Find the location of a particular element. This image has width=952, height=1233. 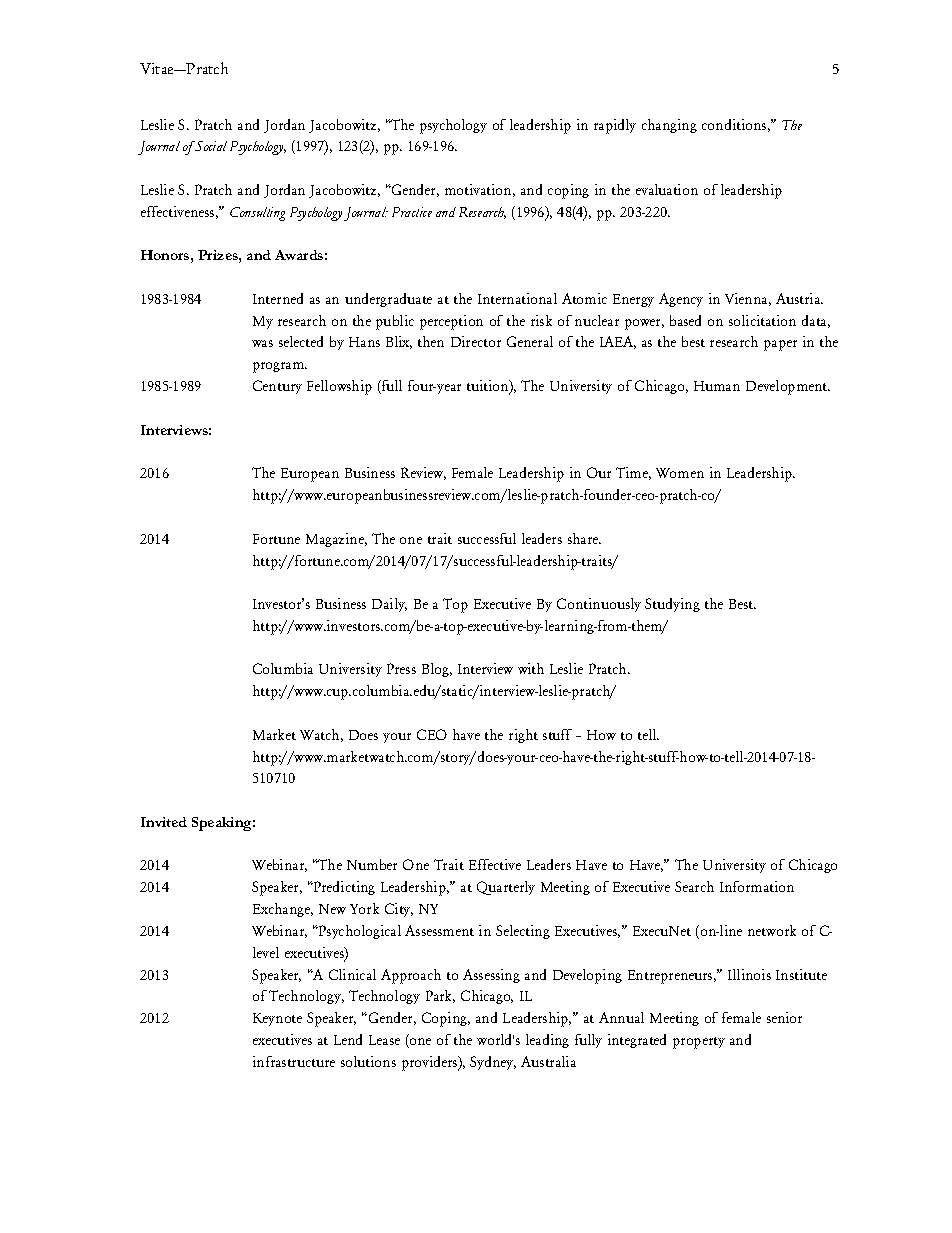

Exchange is located at coordinates (283, 910).
